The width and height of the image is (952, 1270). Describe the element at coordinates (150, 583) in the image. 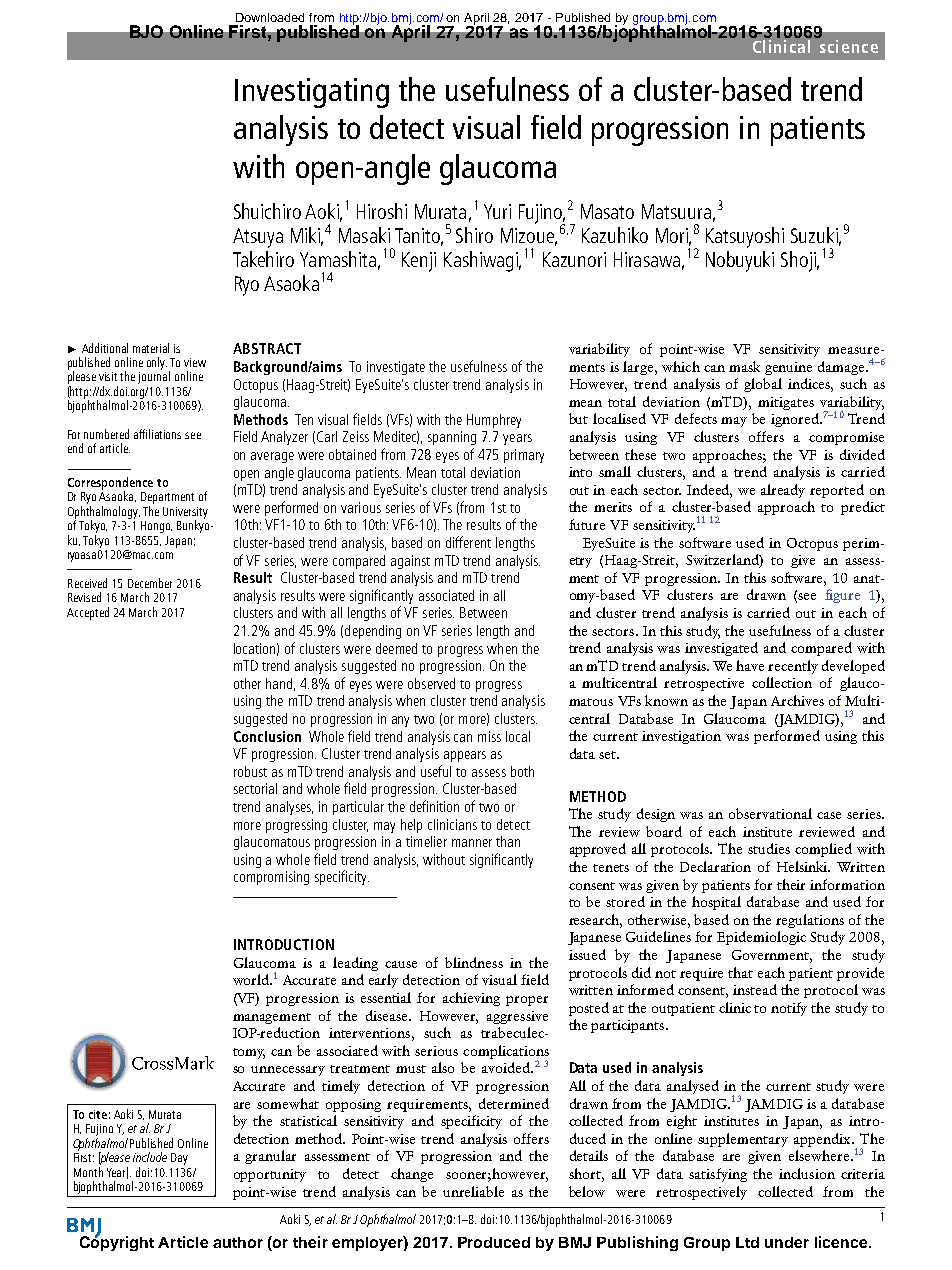

I see `December` at that location.
